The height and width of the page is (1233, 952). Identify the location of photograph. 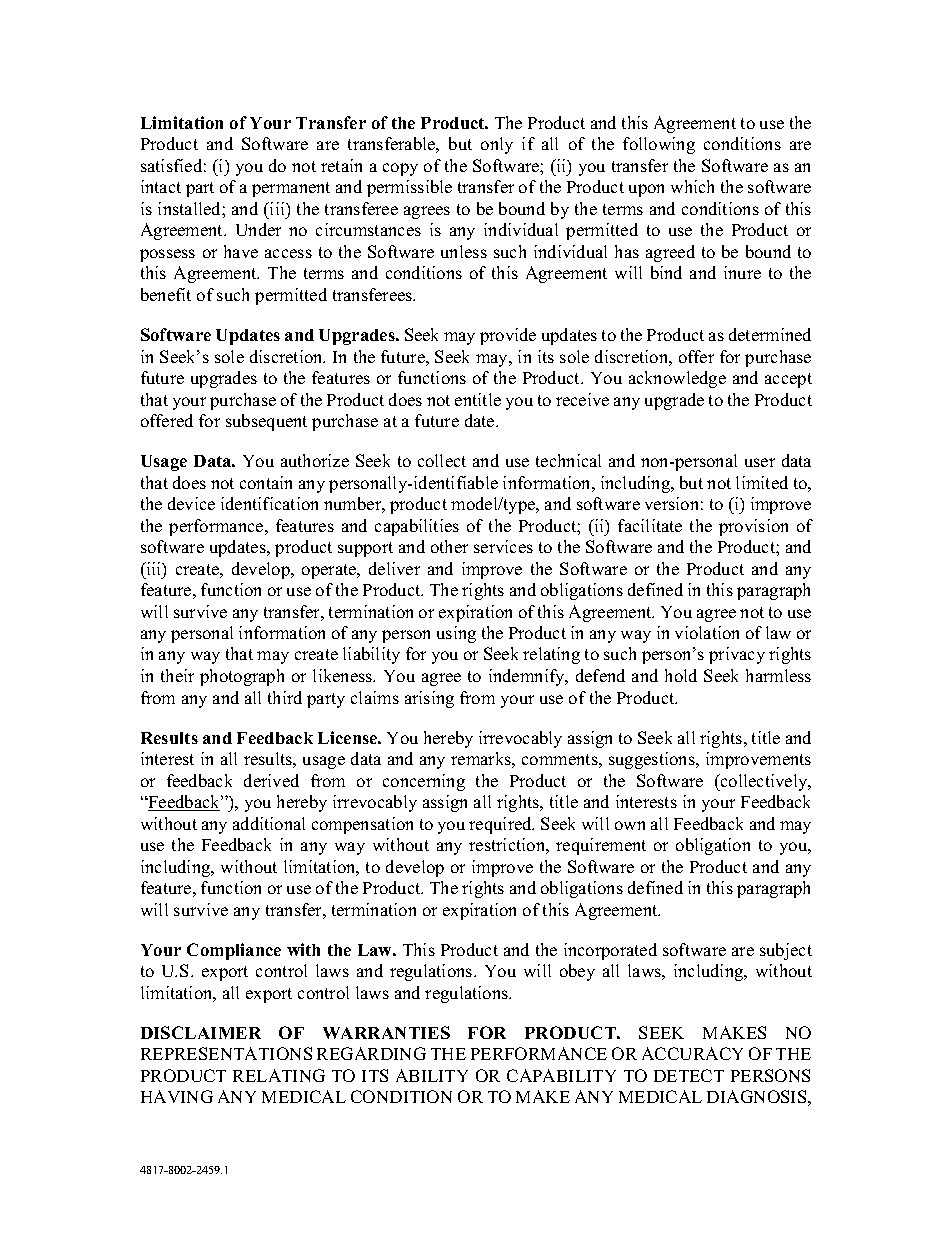
(242, 677).
